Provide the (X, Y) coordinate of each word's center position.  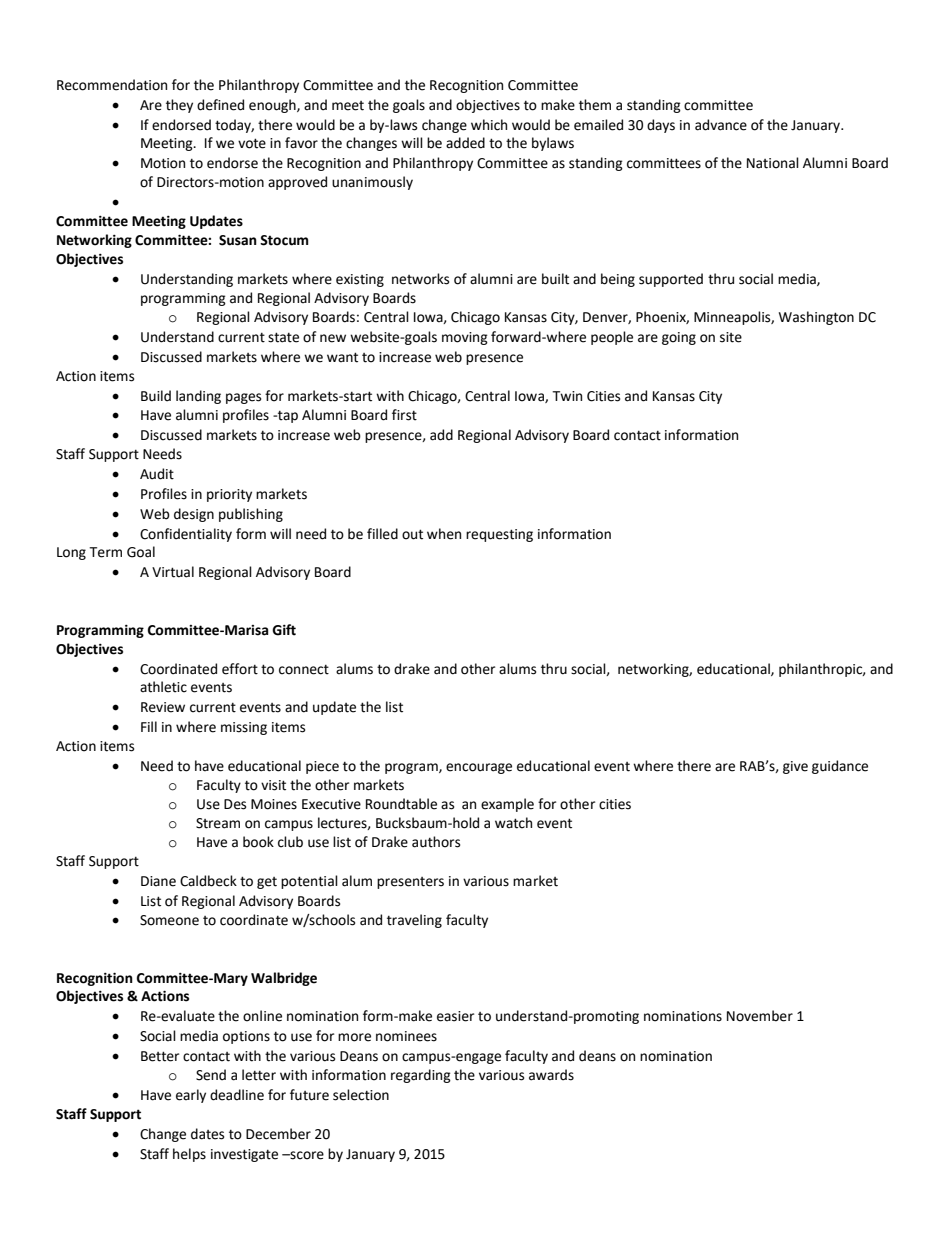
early (191, 1096)
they (179, 106)
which (489, 125)
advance (721, 125)
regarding (421, 1076)
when (444, 534)
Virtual (173, 572)
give (795, 767)
